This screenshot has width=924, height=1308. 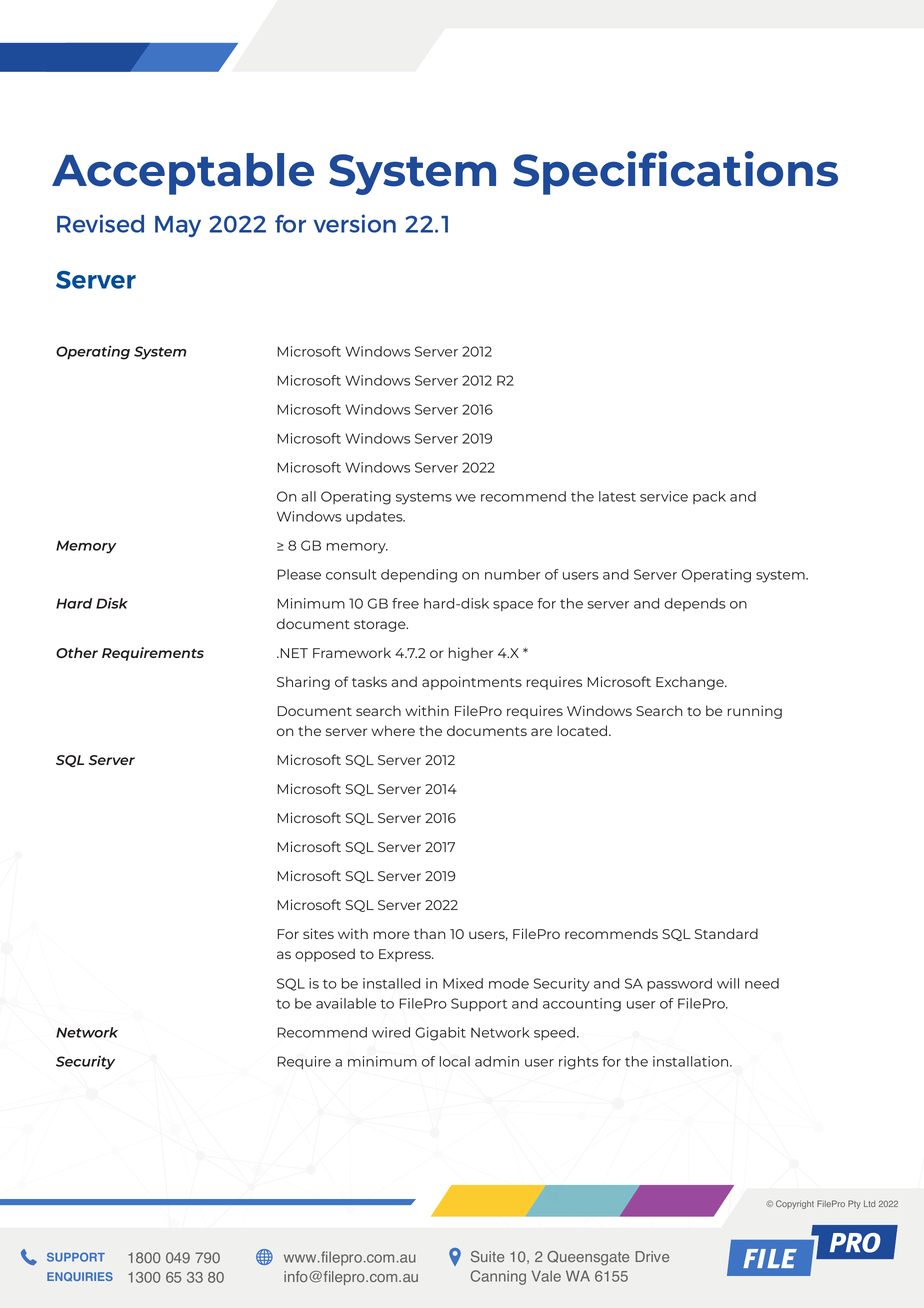 I want to click on ENQUIRIES, so click(x=80, y=1276).
